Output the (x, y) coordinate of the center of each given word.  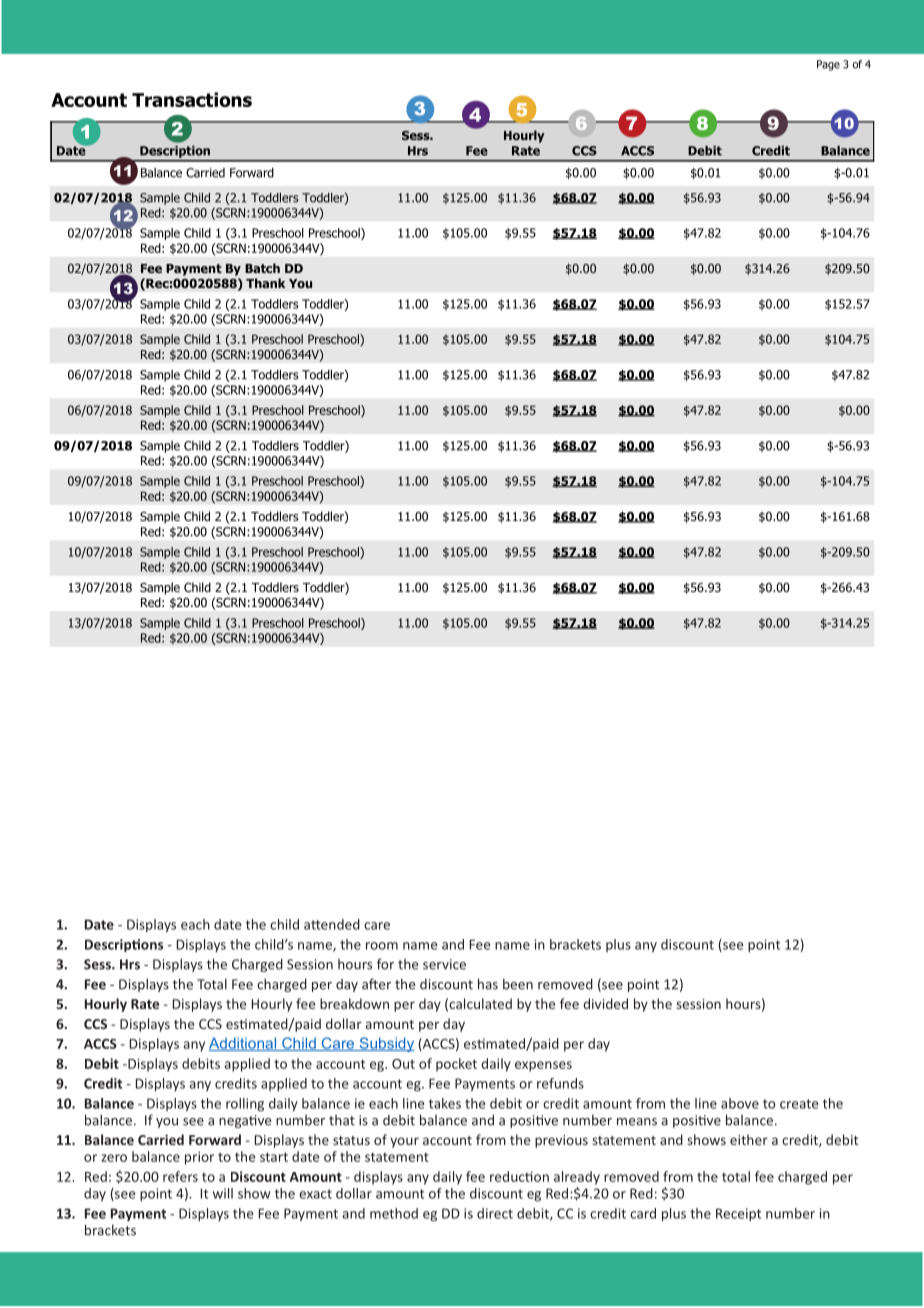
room (382, 946)
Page (828, 65)
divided (605, 1003)
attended (332, 924)
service (444, 964)
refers (180, 1176)
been (518, 984)
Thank (265, 283)
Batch (262, 268)
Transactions (192, 99)
